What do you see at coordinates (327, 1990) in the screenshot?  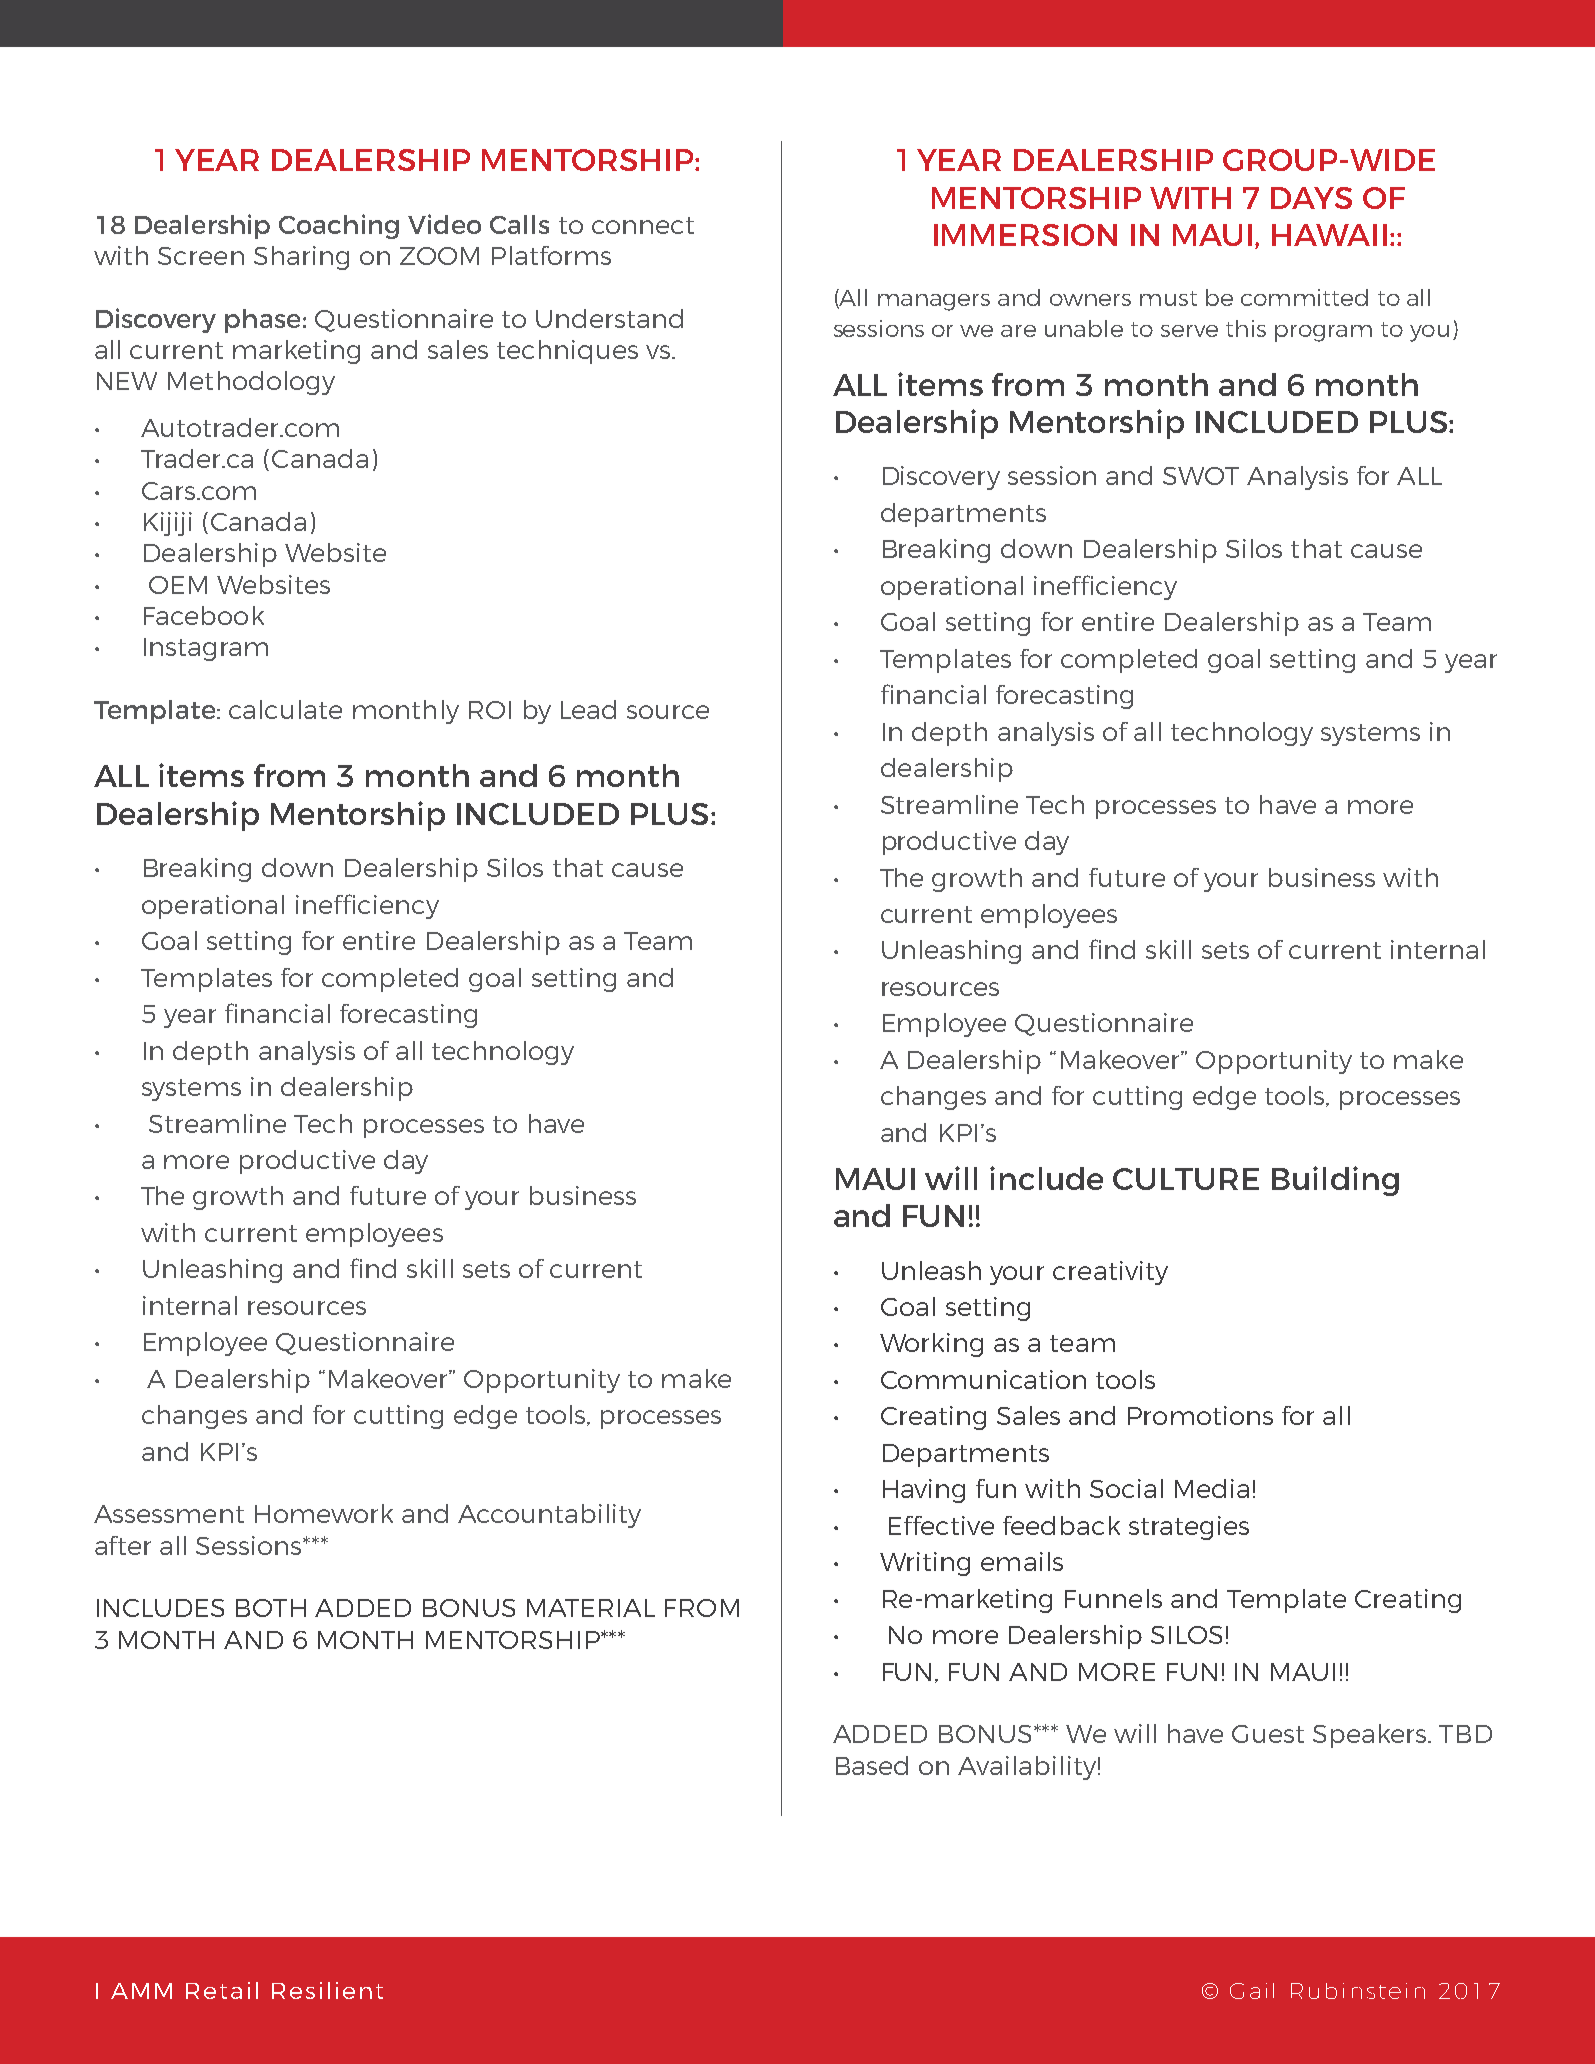 I see `Resilient` at bounding box center [327, 1990].
